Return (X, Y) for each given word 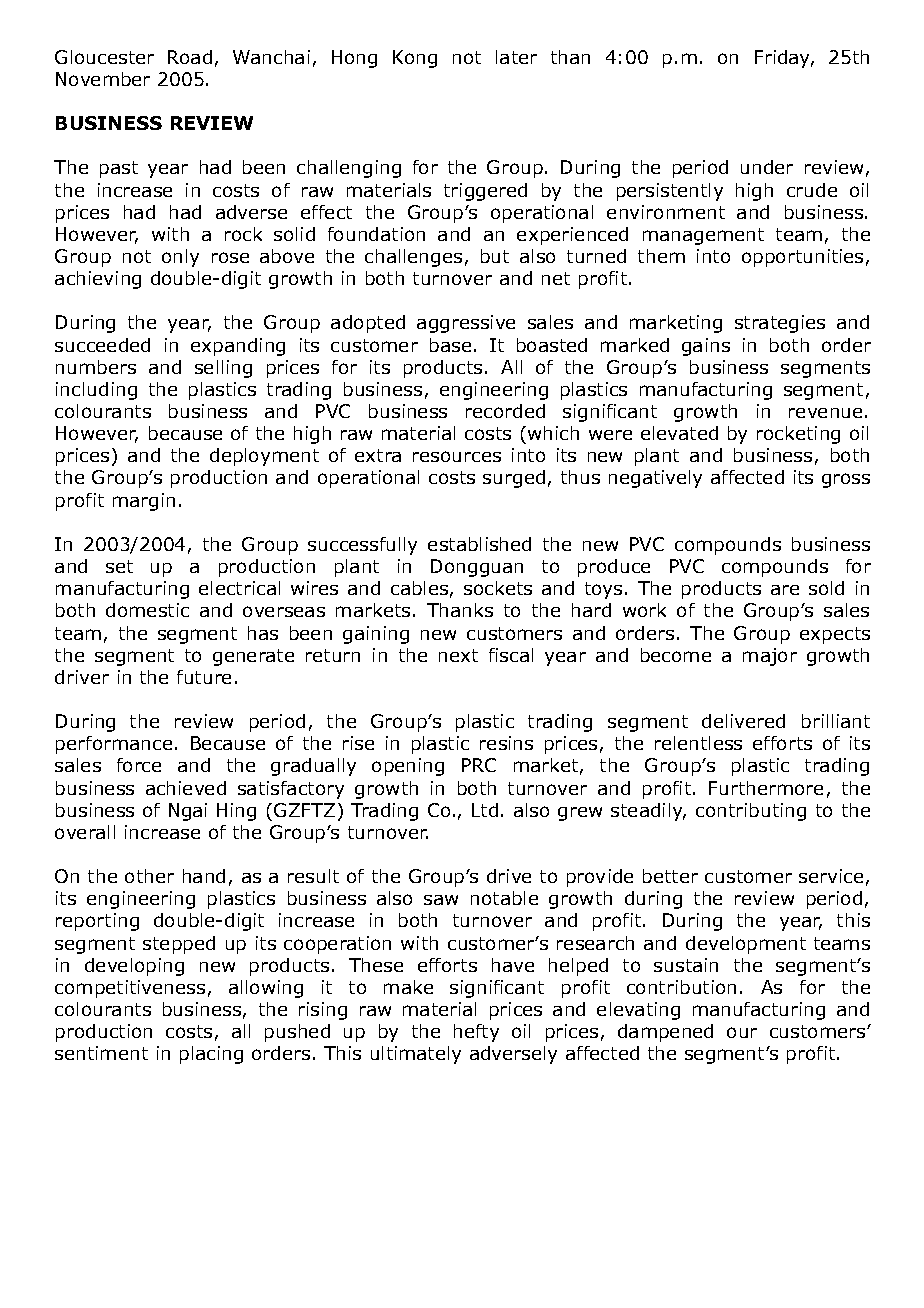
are (785, 590)
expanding (238, 347)
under (767, 167)
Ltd (485, 810)
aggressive (466, 324)
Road (190, 57)
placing (211, 1055)
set (119, 566)
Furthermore (766, 788)
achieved (186, 788)
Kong (415, 59)
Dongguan (477, 568)
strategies (780, 324)
